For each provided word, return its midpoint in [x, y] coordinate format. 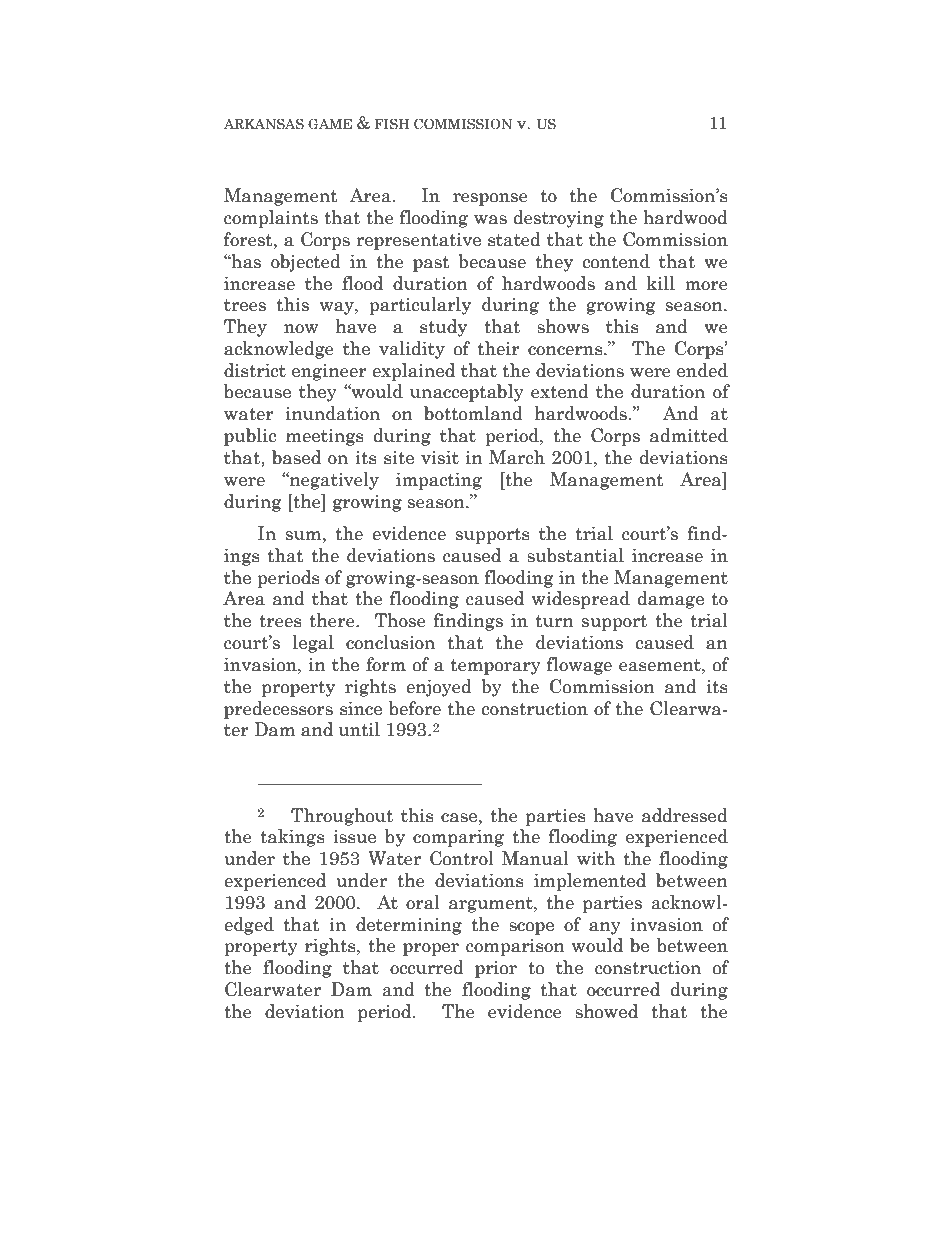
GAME [330, 124]
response [490, 199]
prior [496, 969]
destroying [559, 219]
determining [409, 926]
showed [606, 1011]
